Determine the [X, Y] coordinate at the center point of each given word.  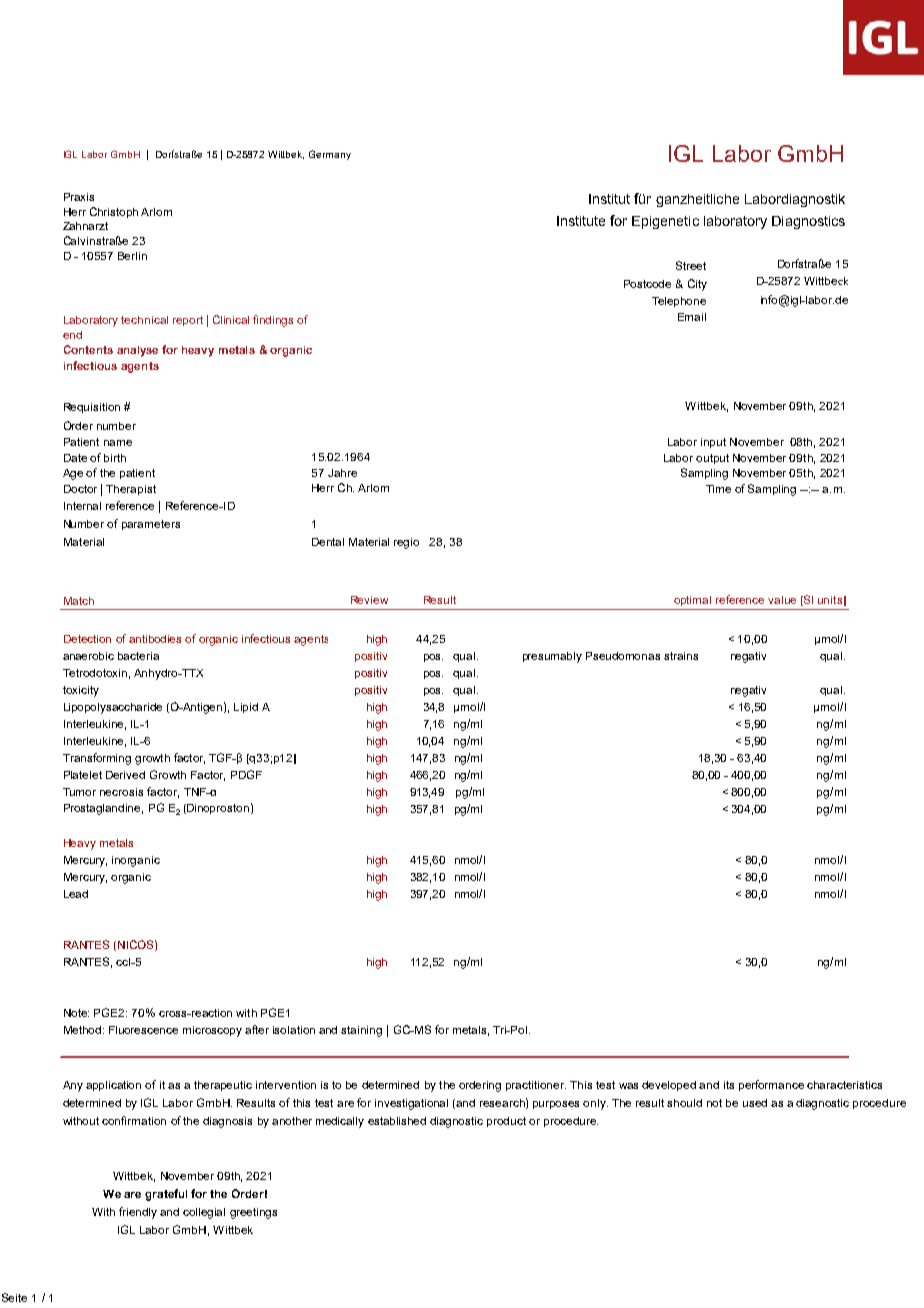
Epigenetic [665, 222]
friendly [138, 1213]
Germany [330, 155]
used [755, 1103]
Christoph [114, 212]
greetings [253, 1213]
